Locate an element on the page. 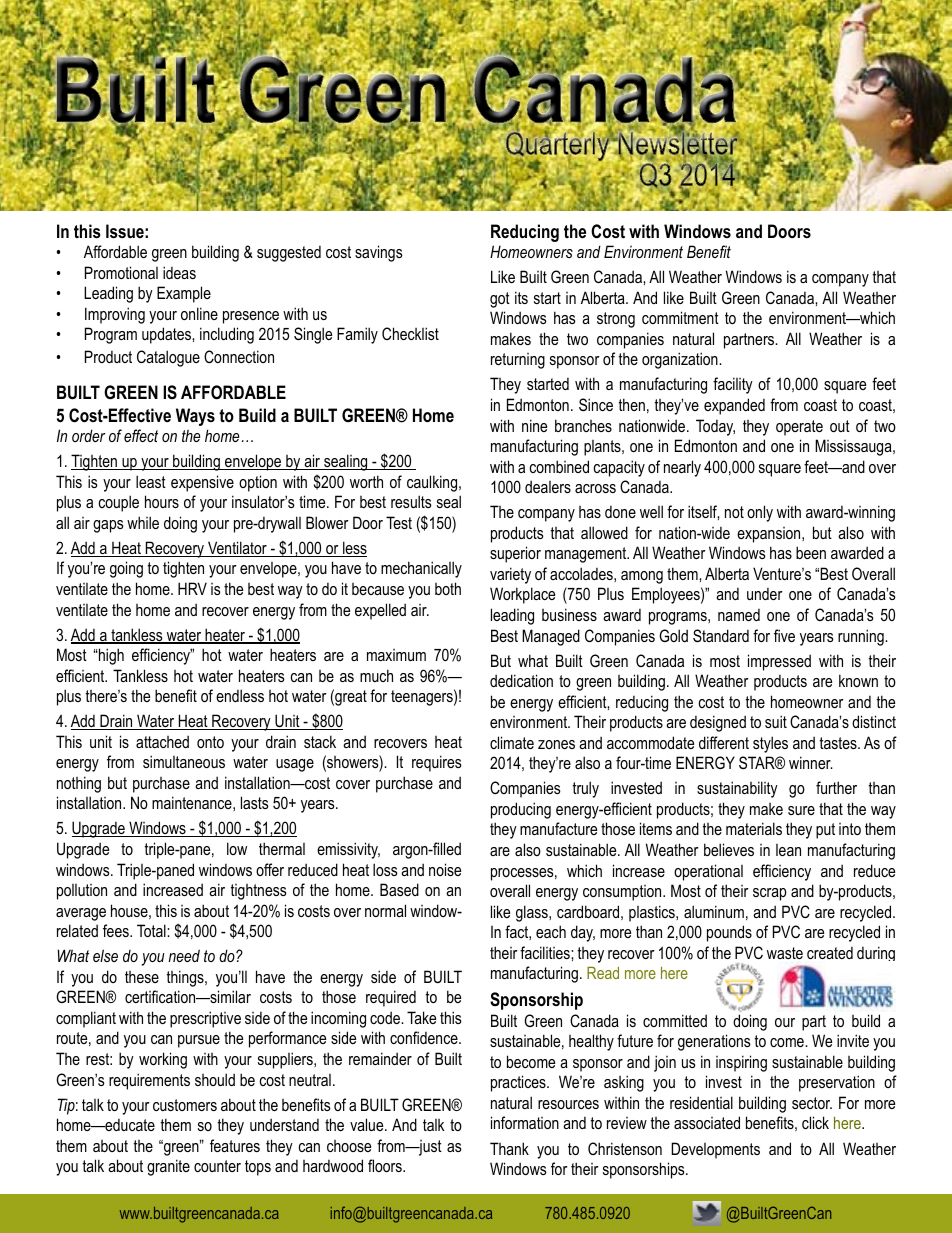 The height and width of the page is (1233, 952). been is located at coordinates (811, 552).
